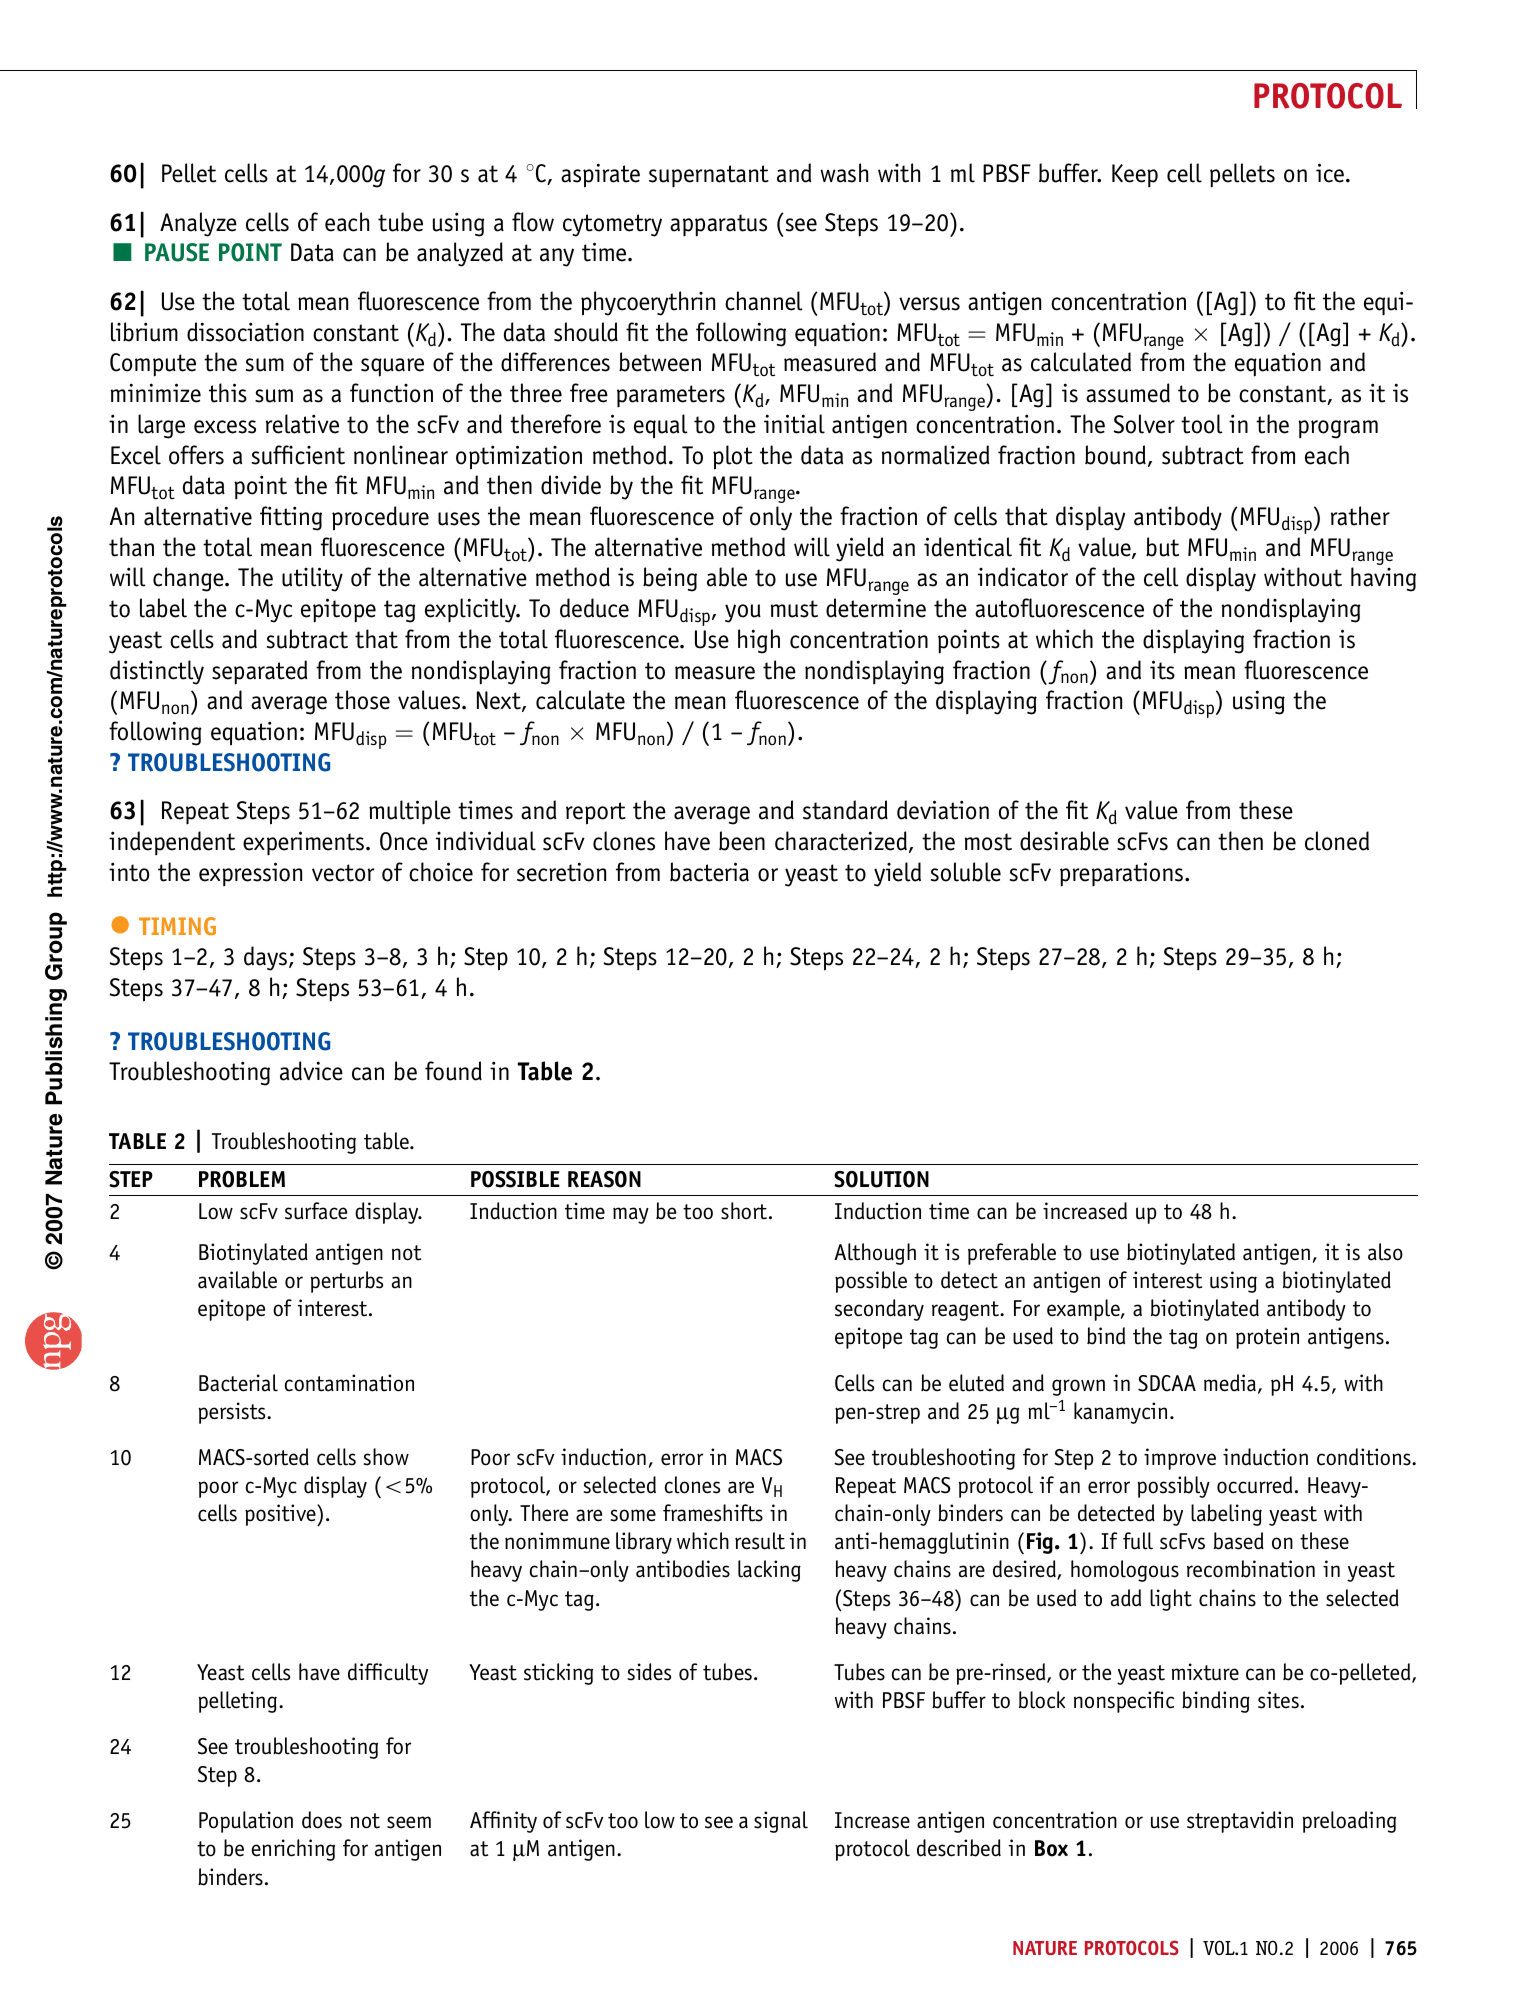  Describe the element at coordinates (718, 225) in the page. I see `apparatus` at that location.
